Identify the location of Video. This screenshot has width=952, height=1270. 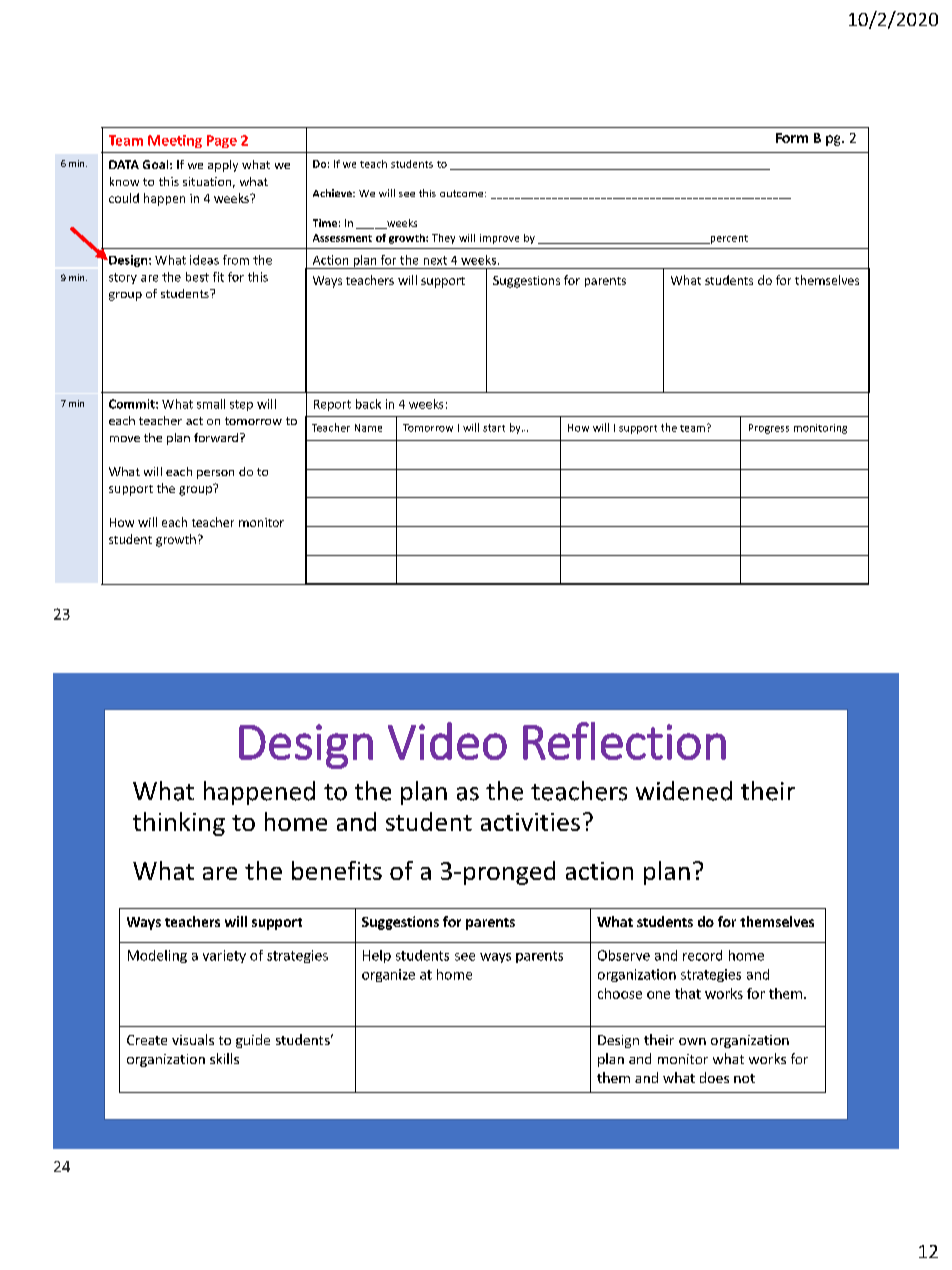
(447, 741).
